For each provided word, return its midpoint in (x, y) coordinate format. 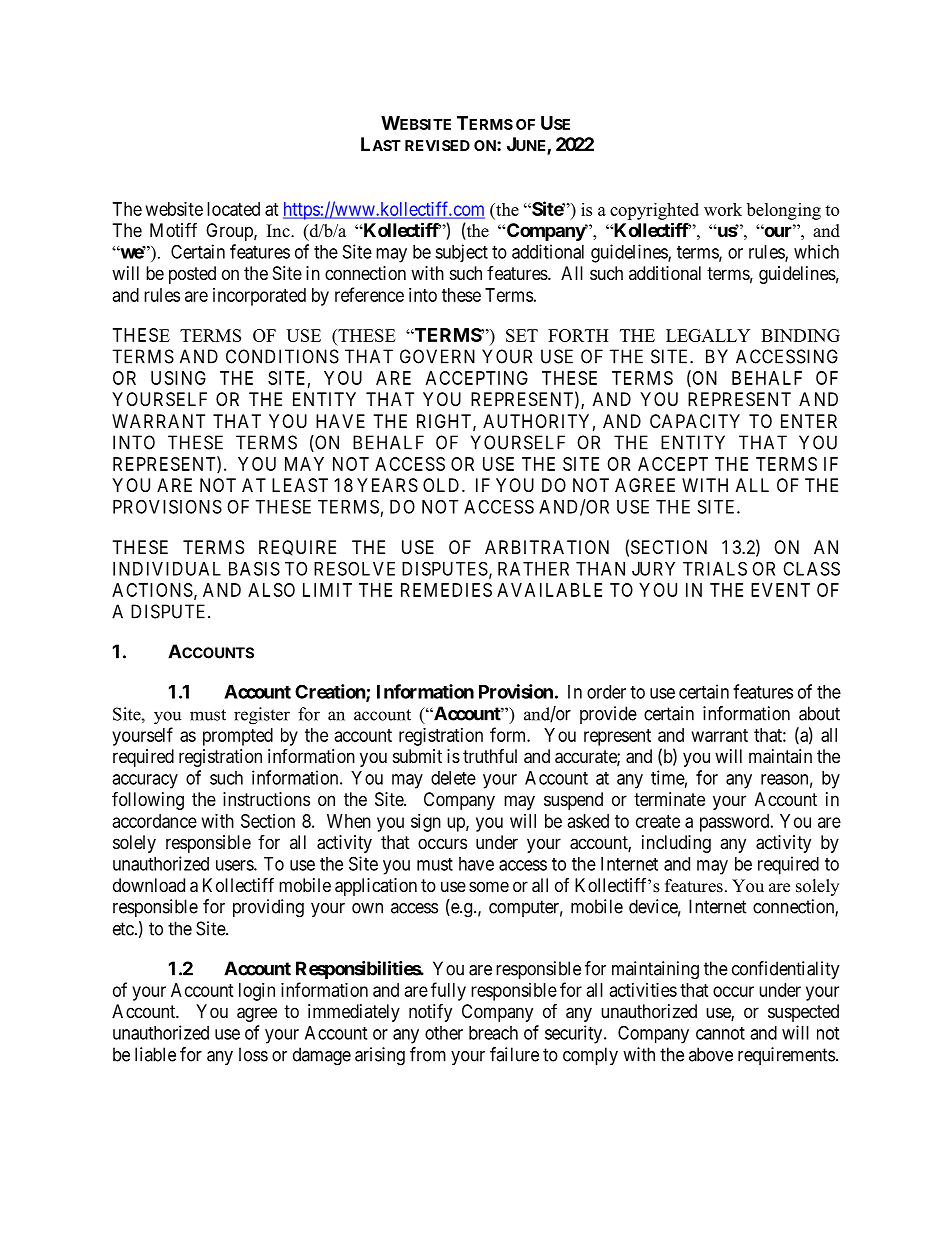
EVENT (780, 590)
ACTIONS (152, 590)
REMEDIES (446, 590)
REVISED (437, 145)
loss (253, 1054)
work (723, 209)
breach (493, 1033)
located (233, 209)
